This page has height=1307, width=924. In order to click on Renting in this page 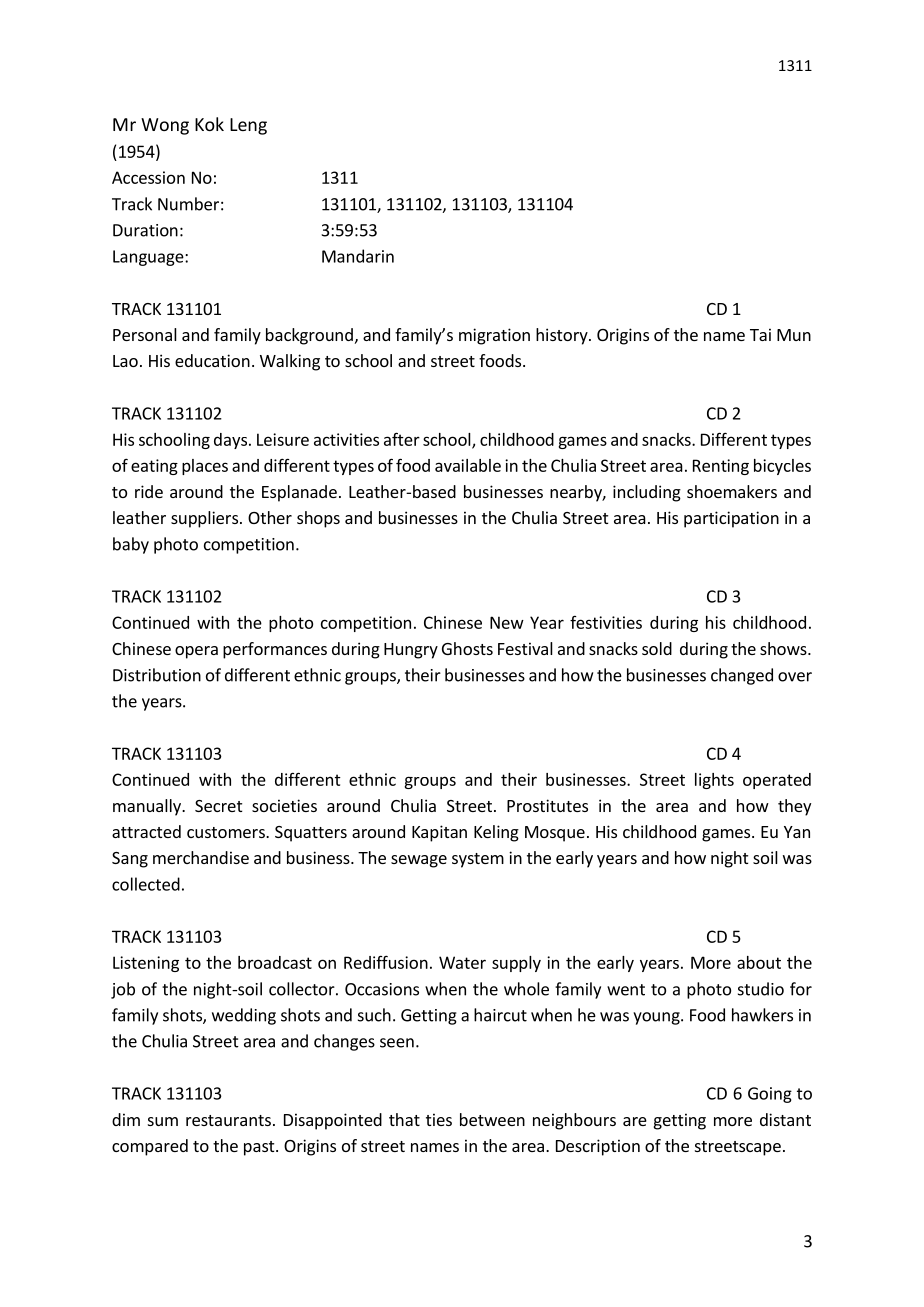, I will do `click(721, 467)`.
